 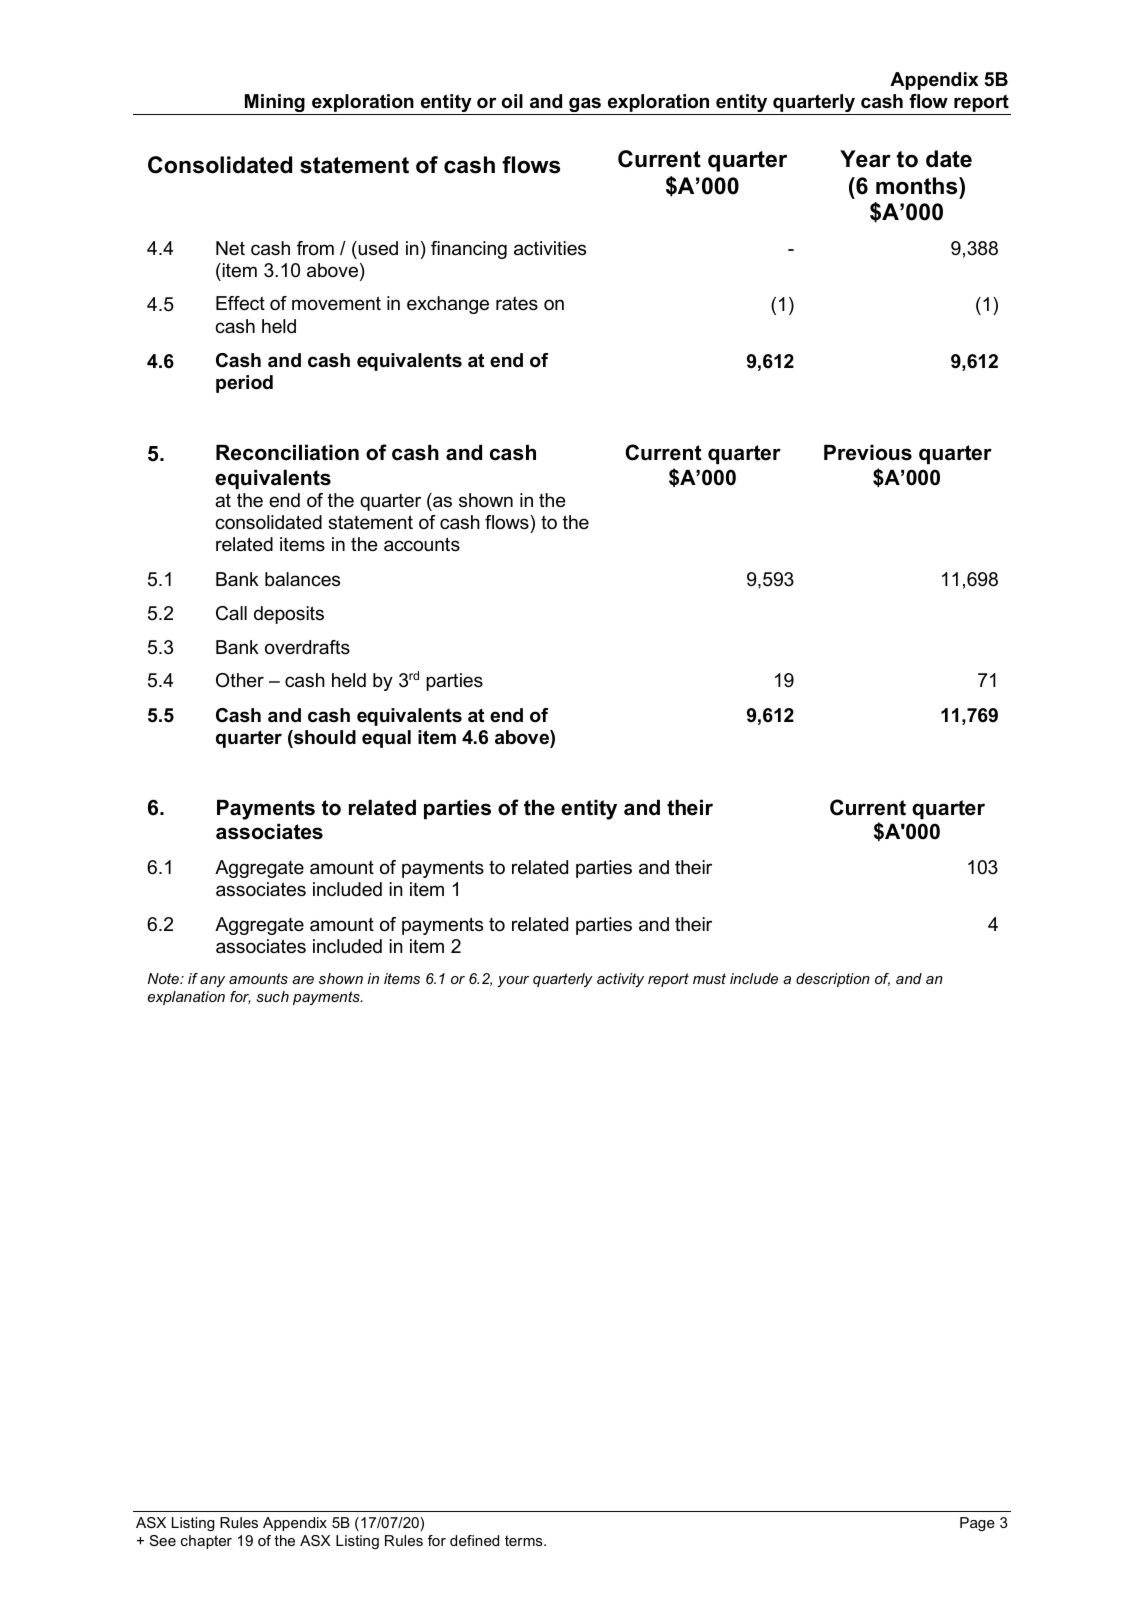 What do you see at coordinates (833, 980) in the document?
I see `description` at bounding box center [833, 980].
